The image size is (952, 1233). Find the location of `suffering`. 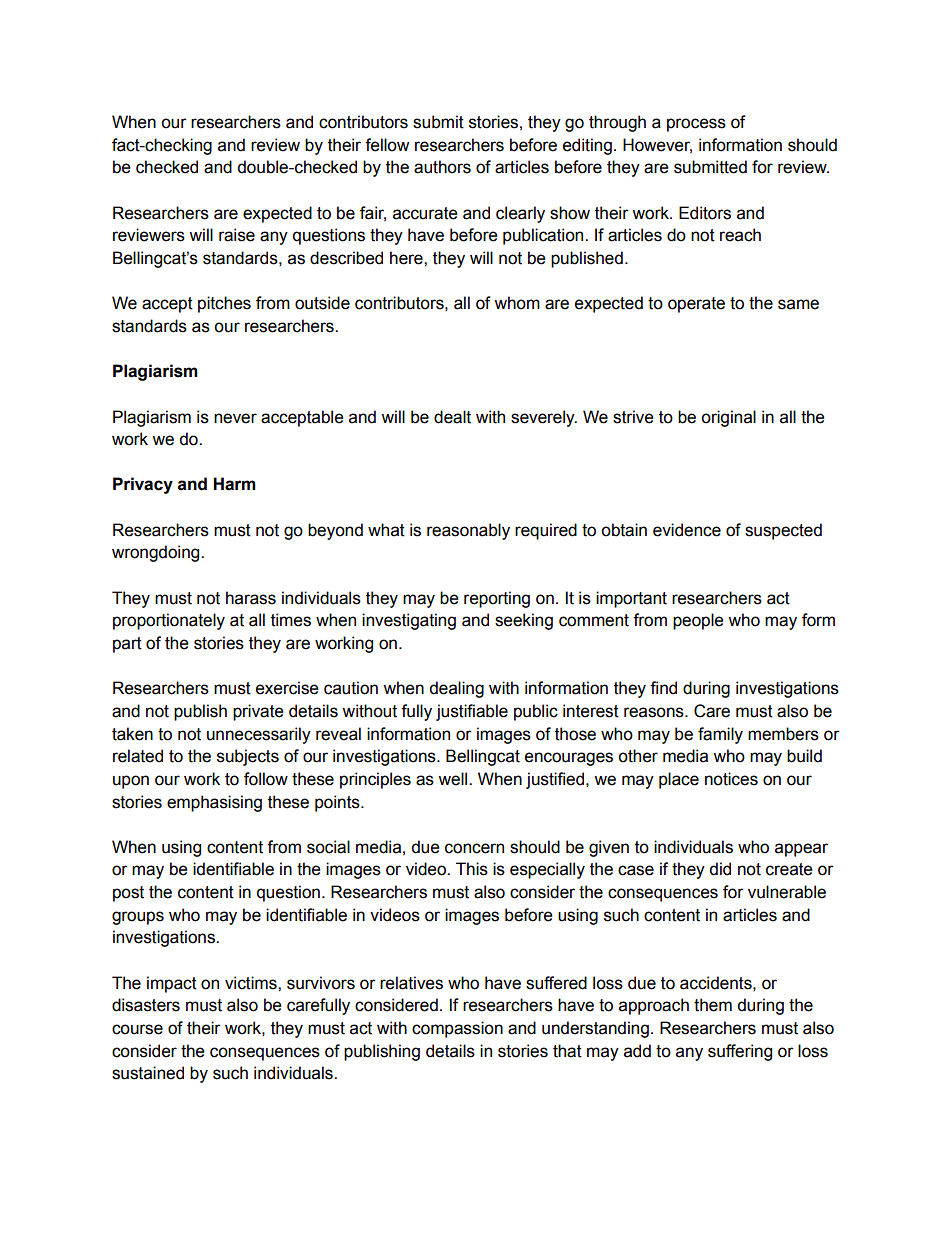

suffering is located at coordinates (740, 1052).
